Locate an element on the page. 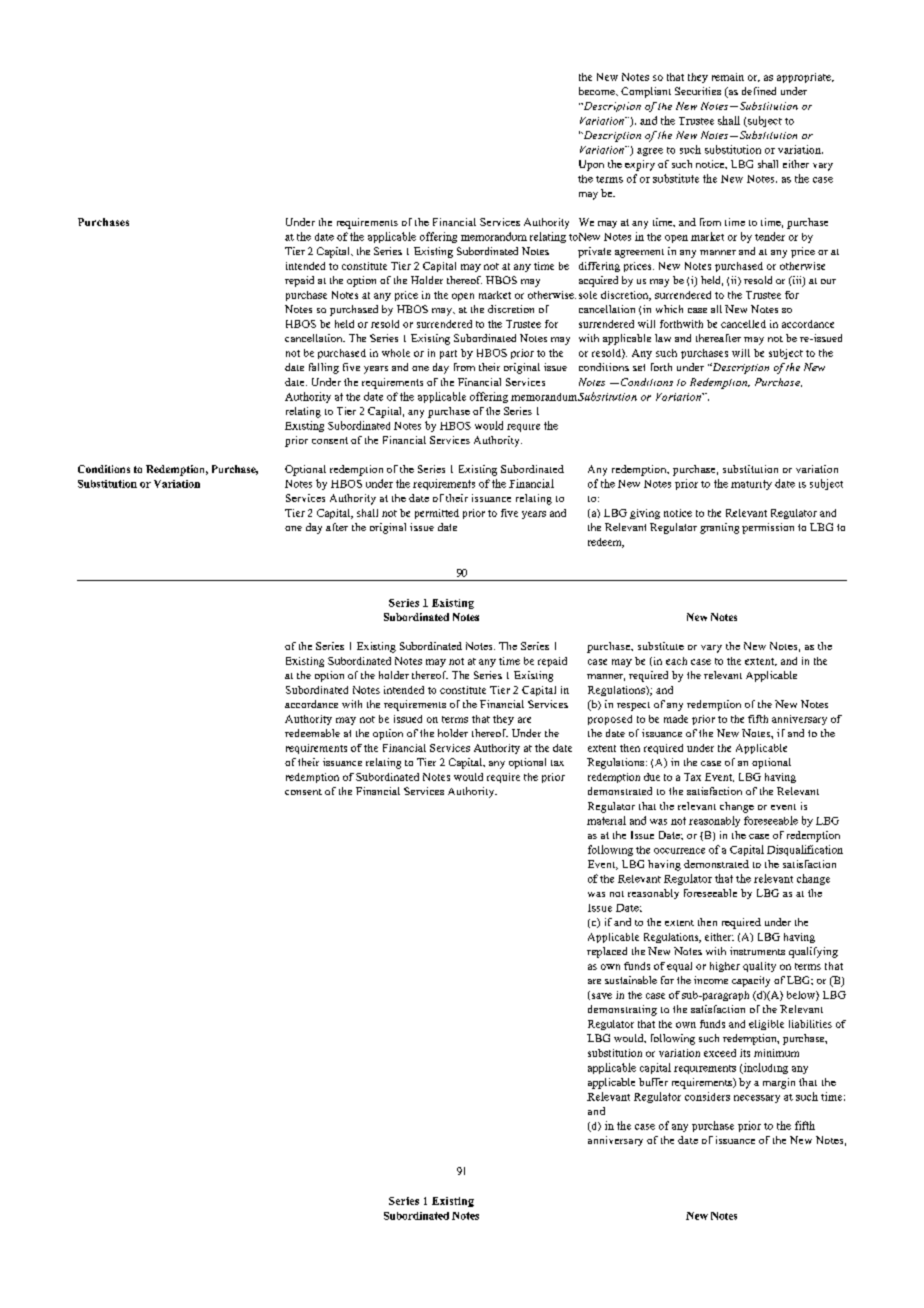 This page has width=924, height=1308. Disqualification is located at coordinates (805, 850).
